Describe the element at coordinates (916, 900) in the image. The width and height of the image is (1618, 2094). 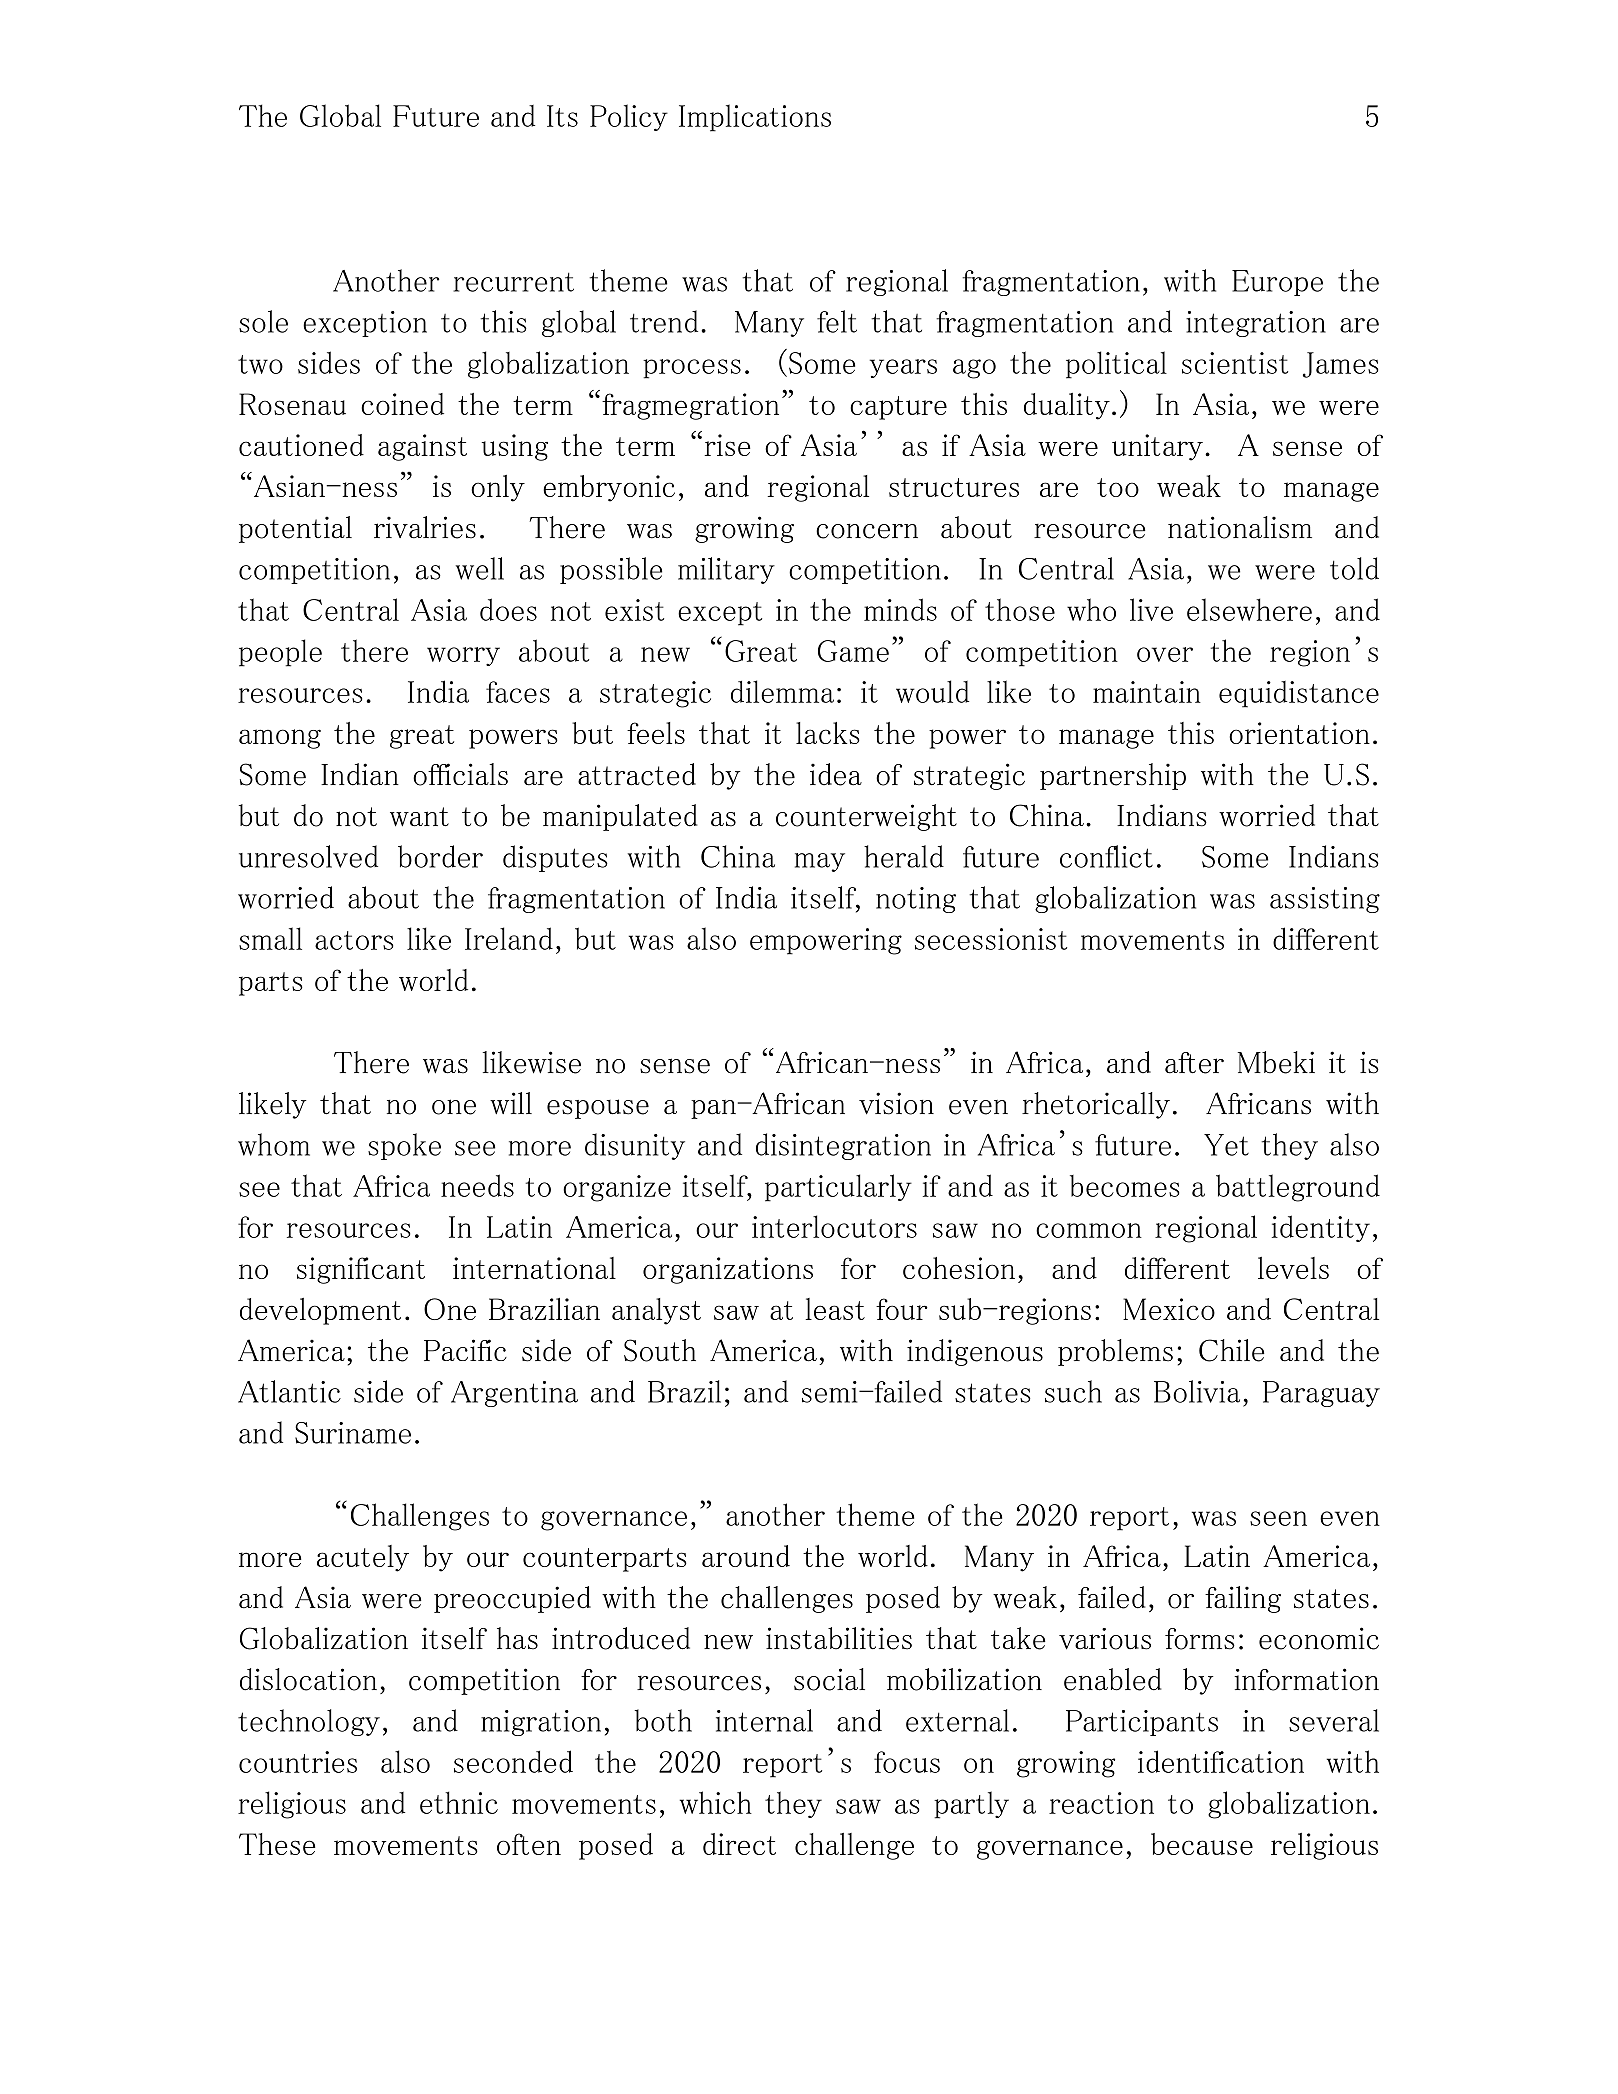
I see `noting` at that location.
